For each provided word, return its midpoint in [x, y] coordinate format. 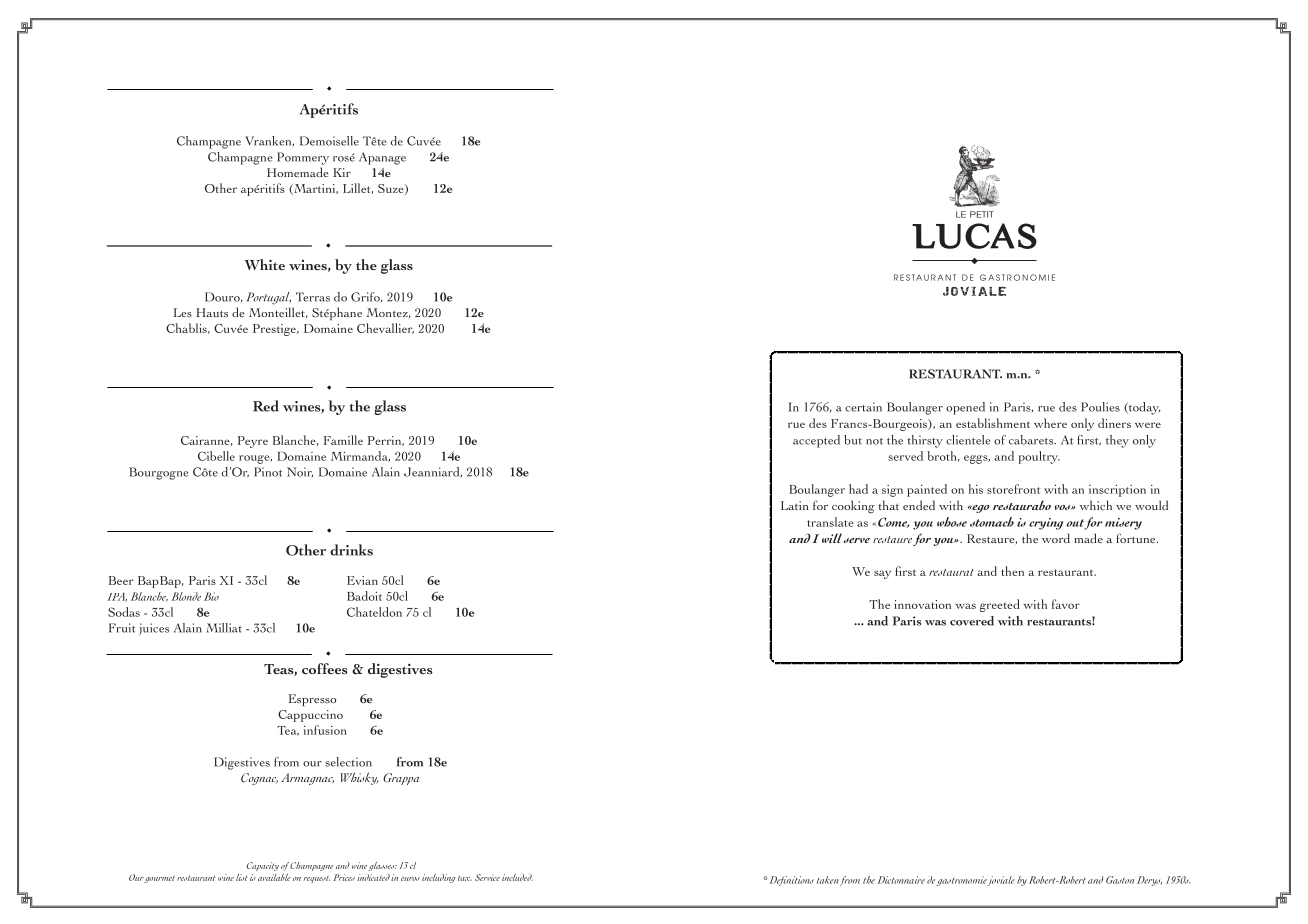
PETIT [982, 214]
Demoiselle [329, 141]
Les [183, 312]
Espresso [312, 700]
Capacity [263, 866]
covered [972, 621]
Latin [795, 505]
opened [965, 408]
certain [863, 407]
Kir [342, 172]
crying [1046, 524]
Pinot [268, 472]
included [517, 877]
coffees [325, 668]
